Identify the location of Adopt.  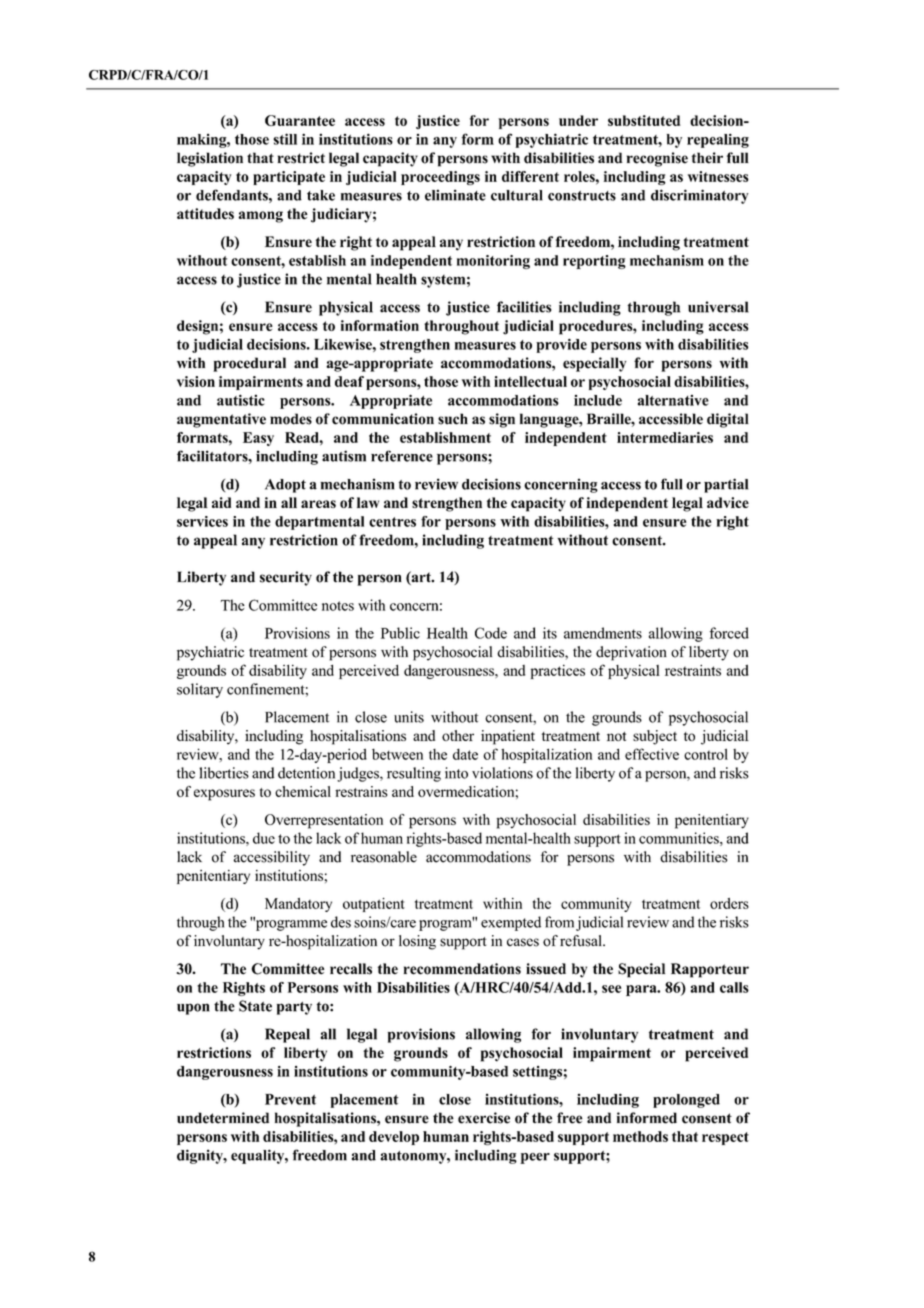
(285, 486).
